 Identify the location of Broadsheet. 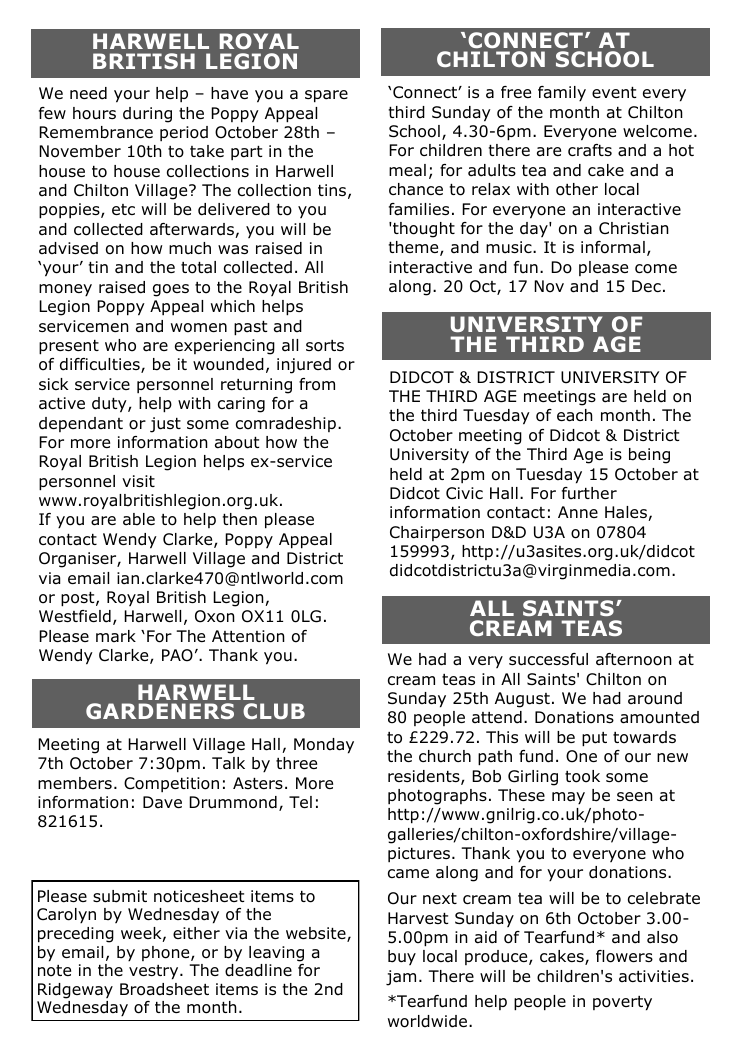
(164, 989).
